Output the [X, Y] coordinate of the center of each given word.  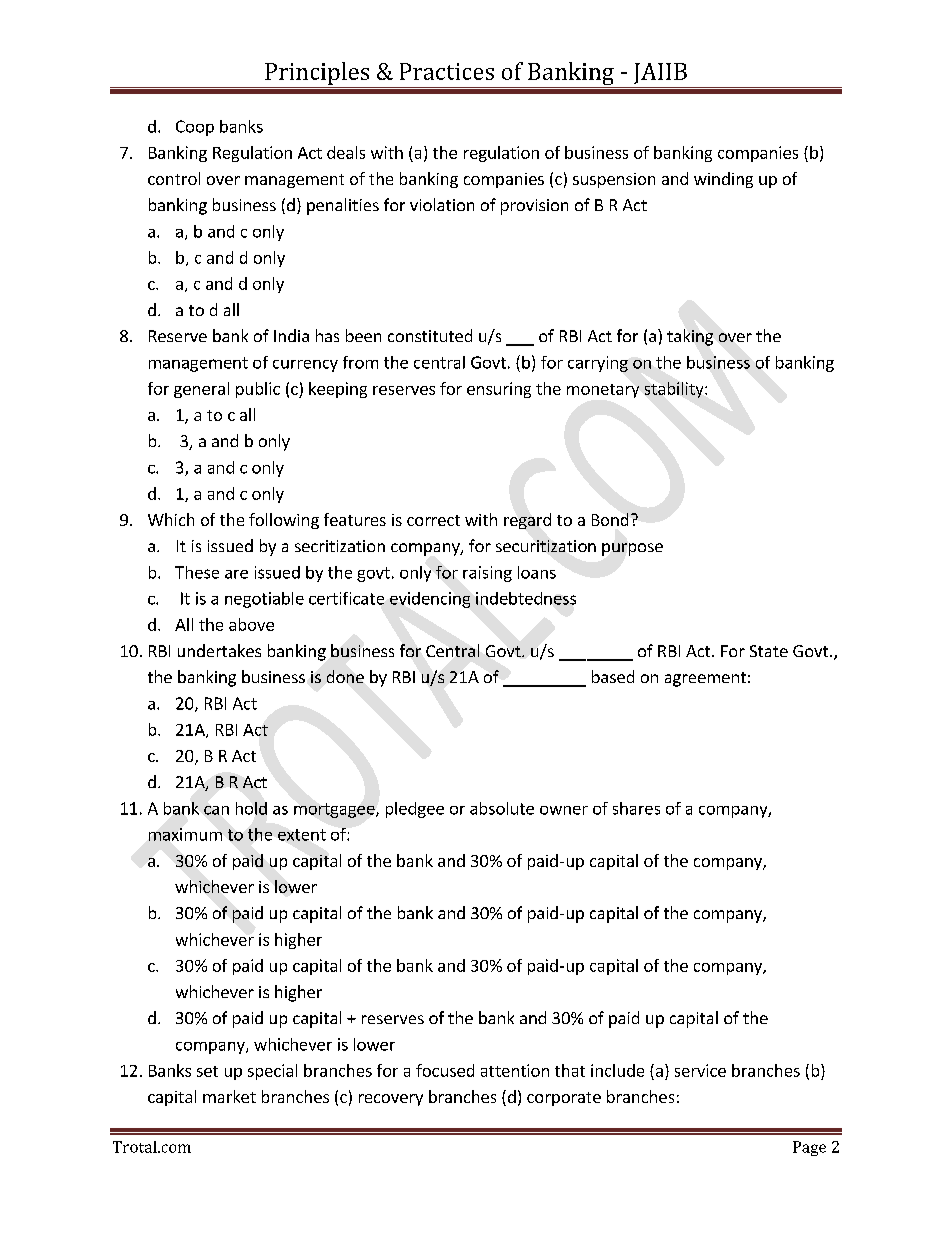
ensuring [499, 390]
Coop [195, 128]
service [700, 1070]
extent [302, 835]
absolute [502, 808]
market [229, 1096]
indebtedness [526, 598]
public [258, 390]
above [251, 624]
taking [690, 337]
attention [515, 1070]
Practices [447, 71]
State [769, 651]
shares [636, 808]
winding [723, 180]
